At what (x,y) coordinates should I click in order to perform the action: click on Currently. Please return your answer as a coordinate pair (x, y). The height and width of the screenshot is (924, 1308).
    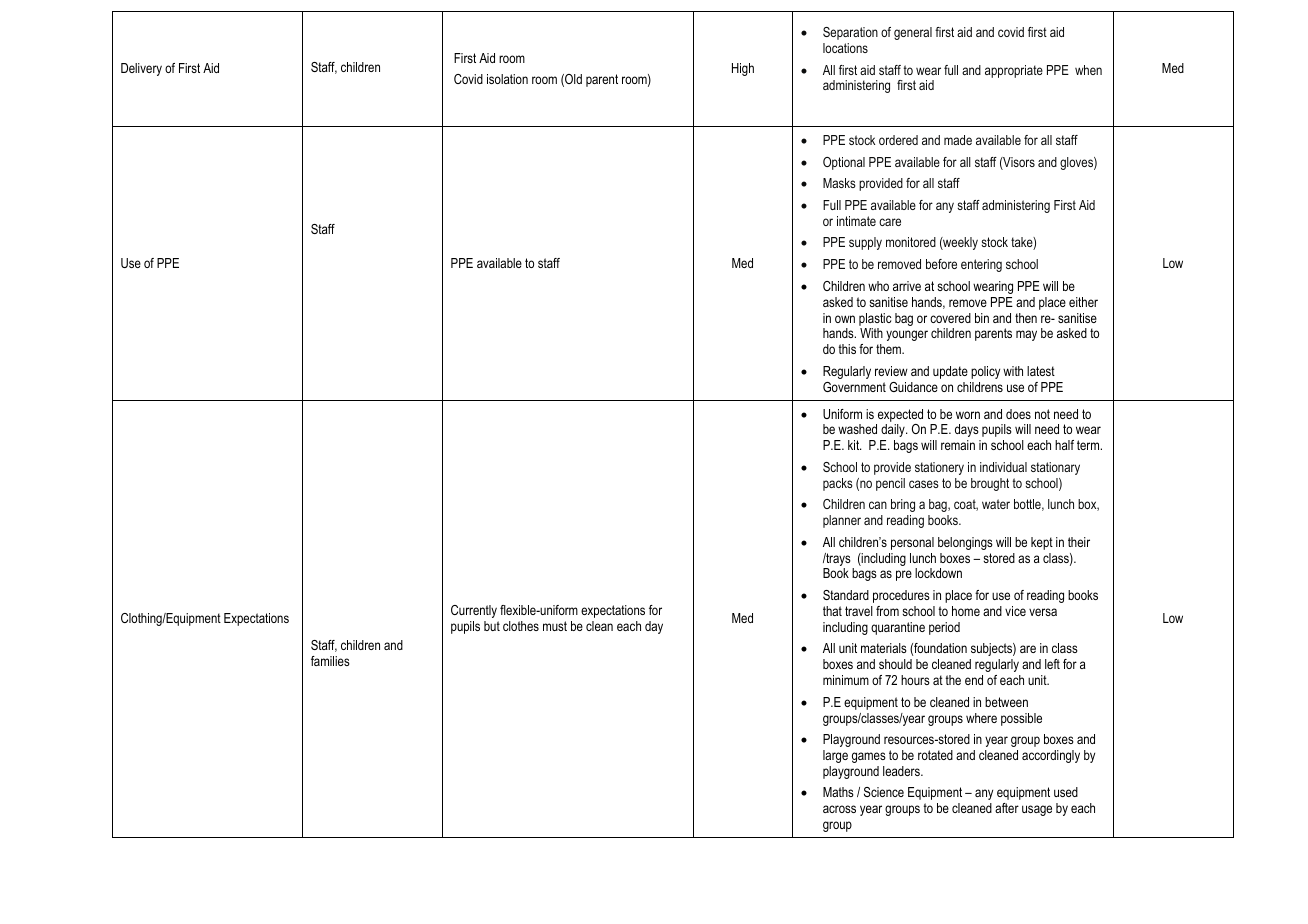
    Looking at the image, I should click on (474, 611).
